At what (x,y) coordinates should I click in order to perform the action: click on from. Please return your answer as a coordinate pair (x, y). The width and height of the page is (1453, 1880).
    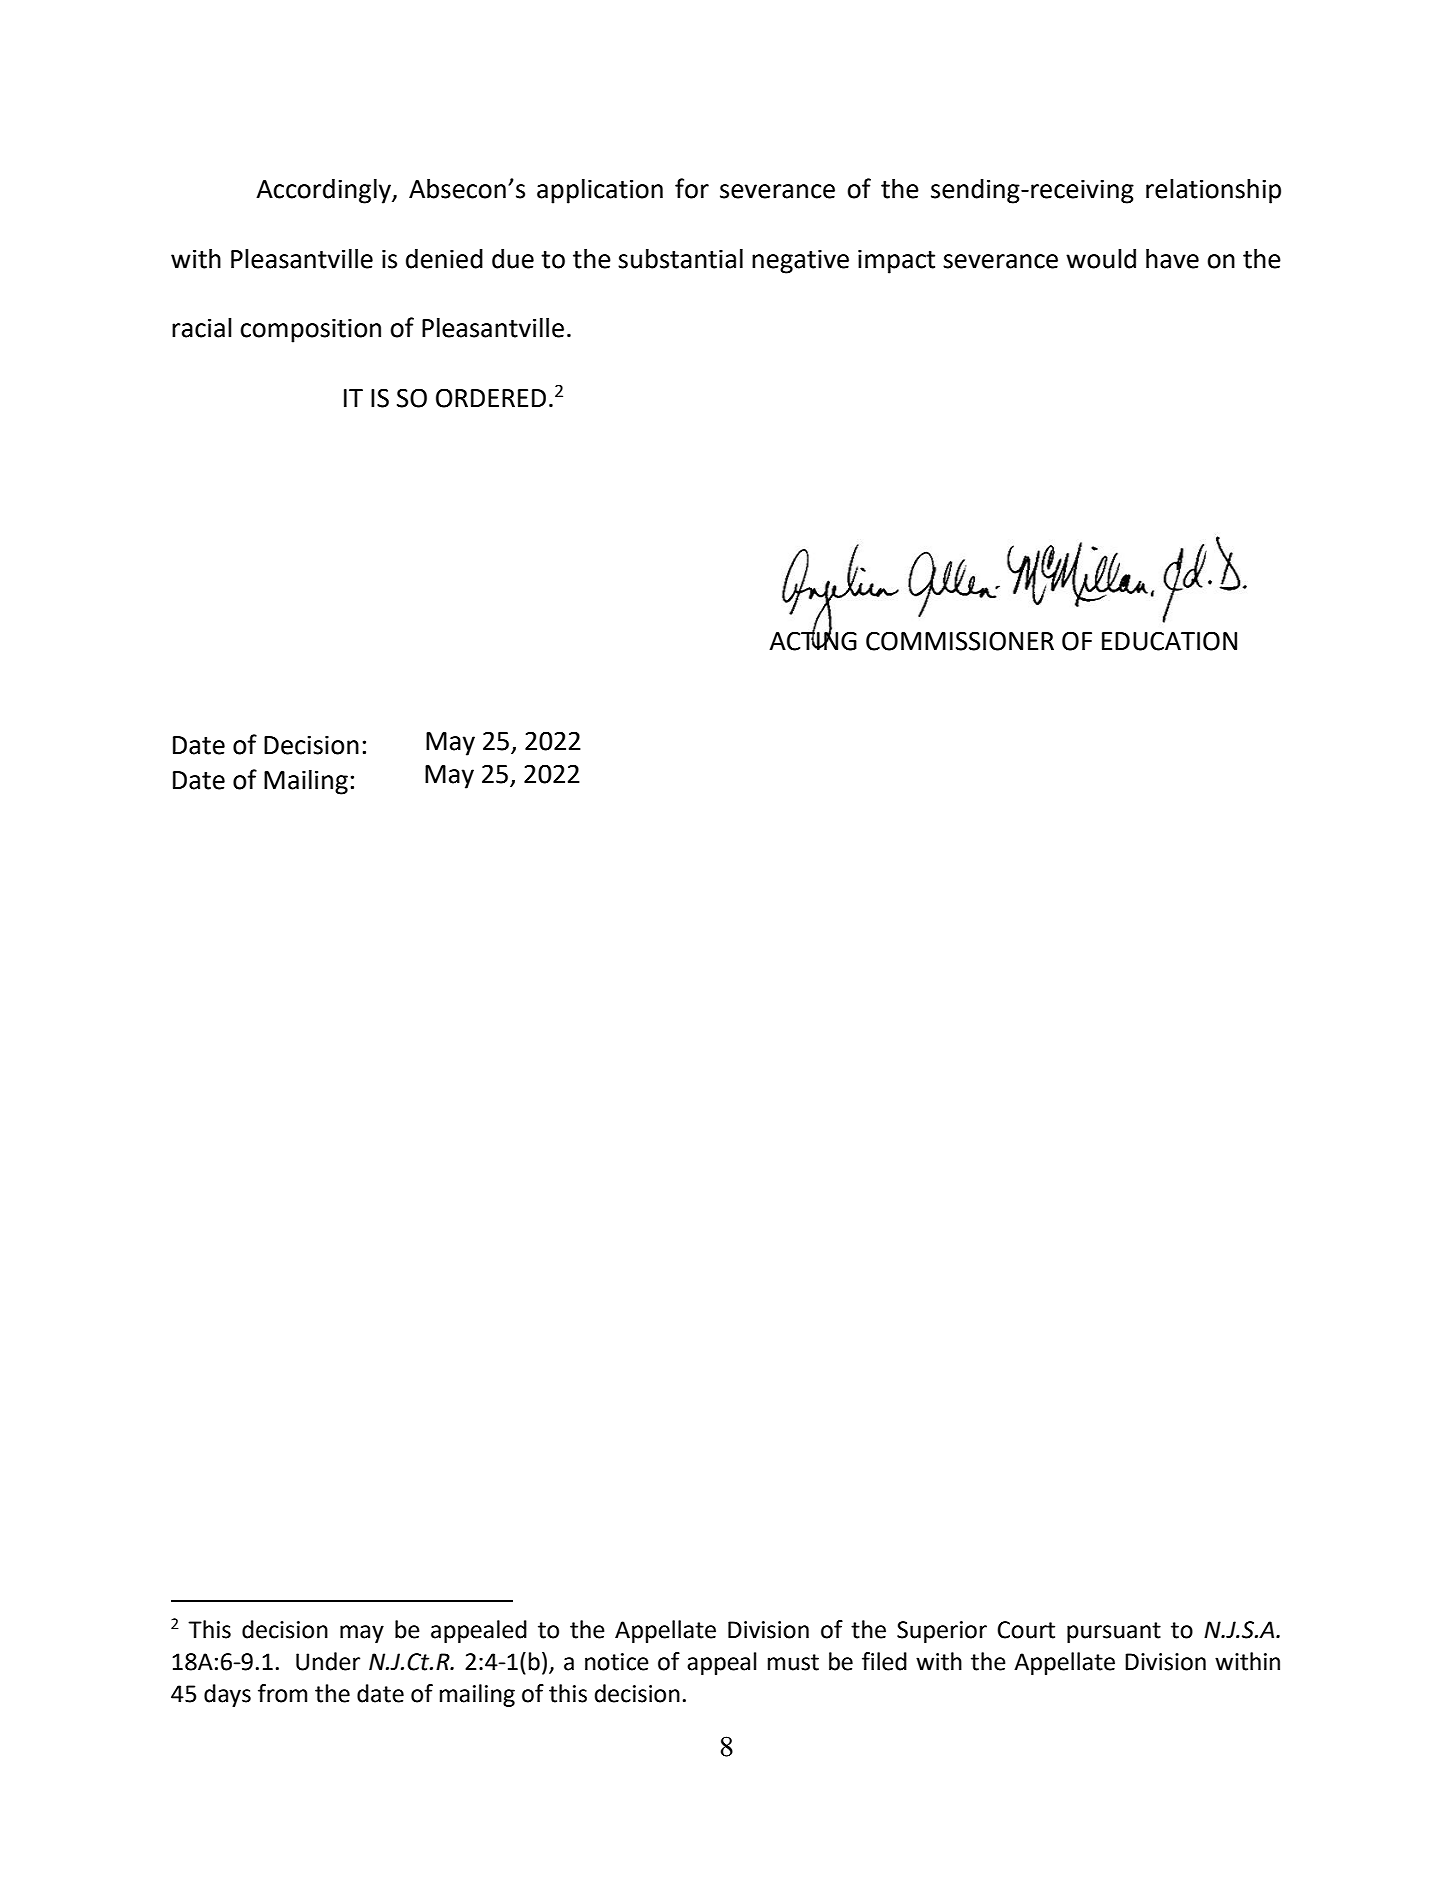
    Looking at the image, I should click on (282, 1693).
